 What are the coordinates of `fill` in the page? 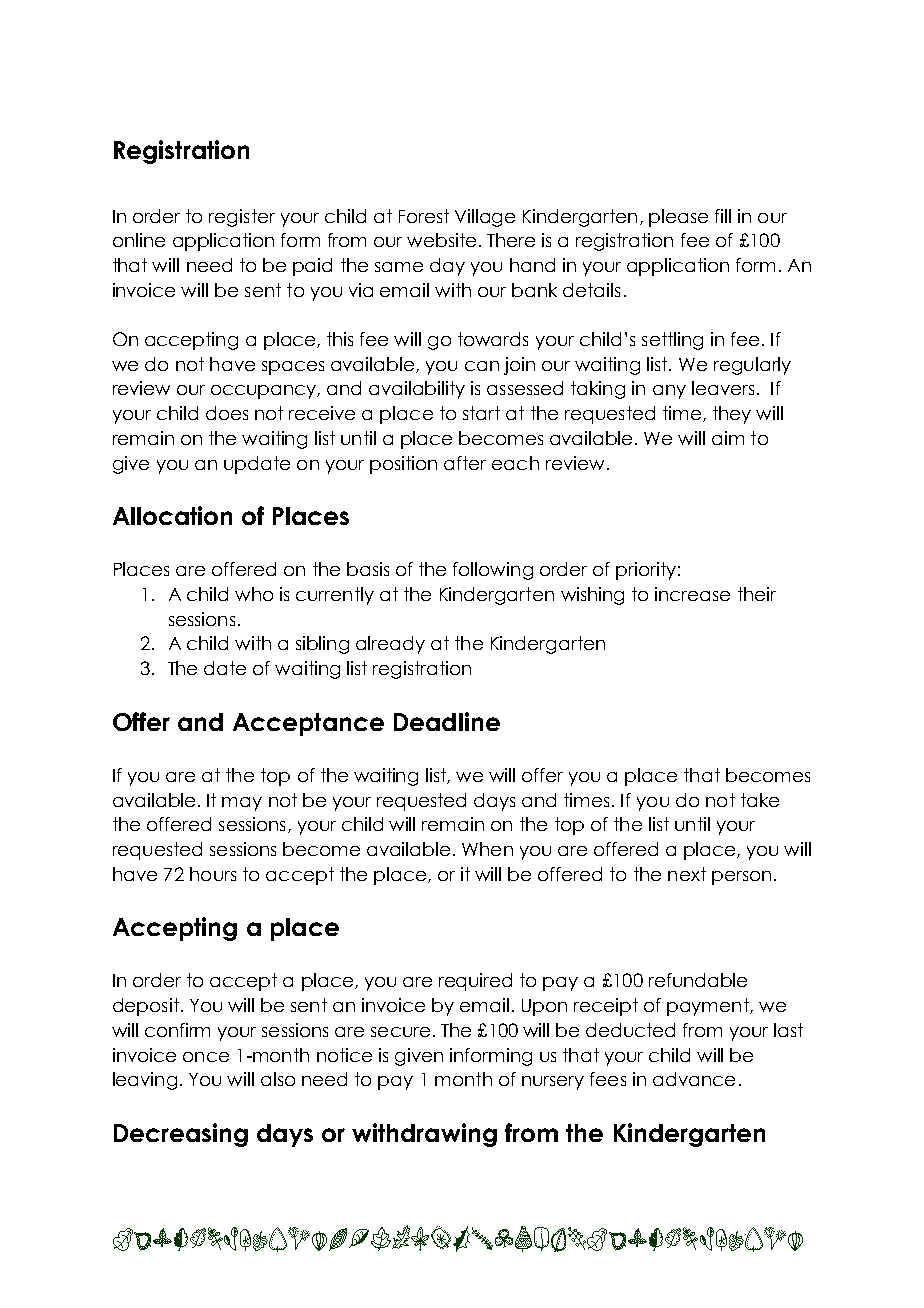 It's located at (723, 216).
